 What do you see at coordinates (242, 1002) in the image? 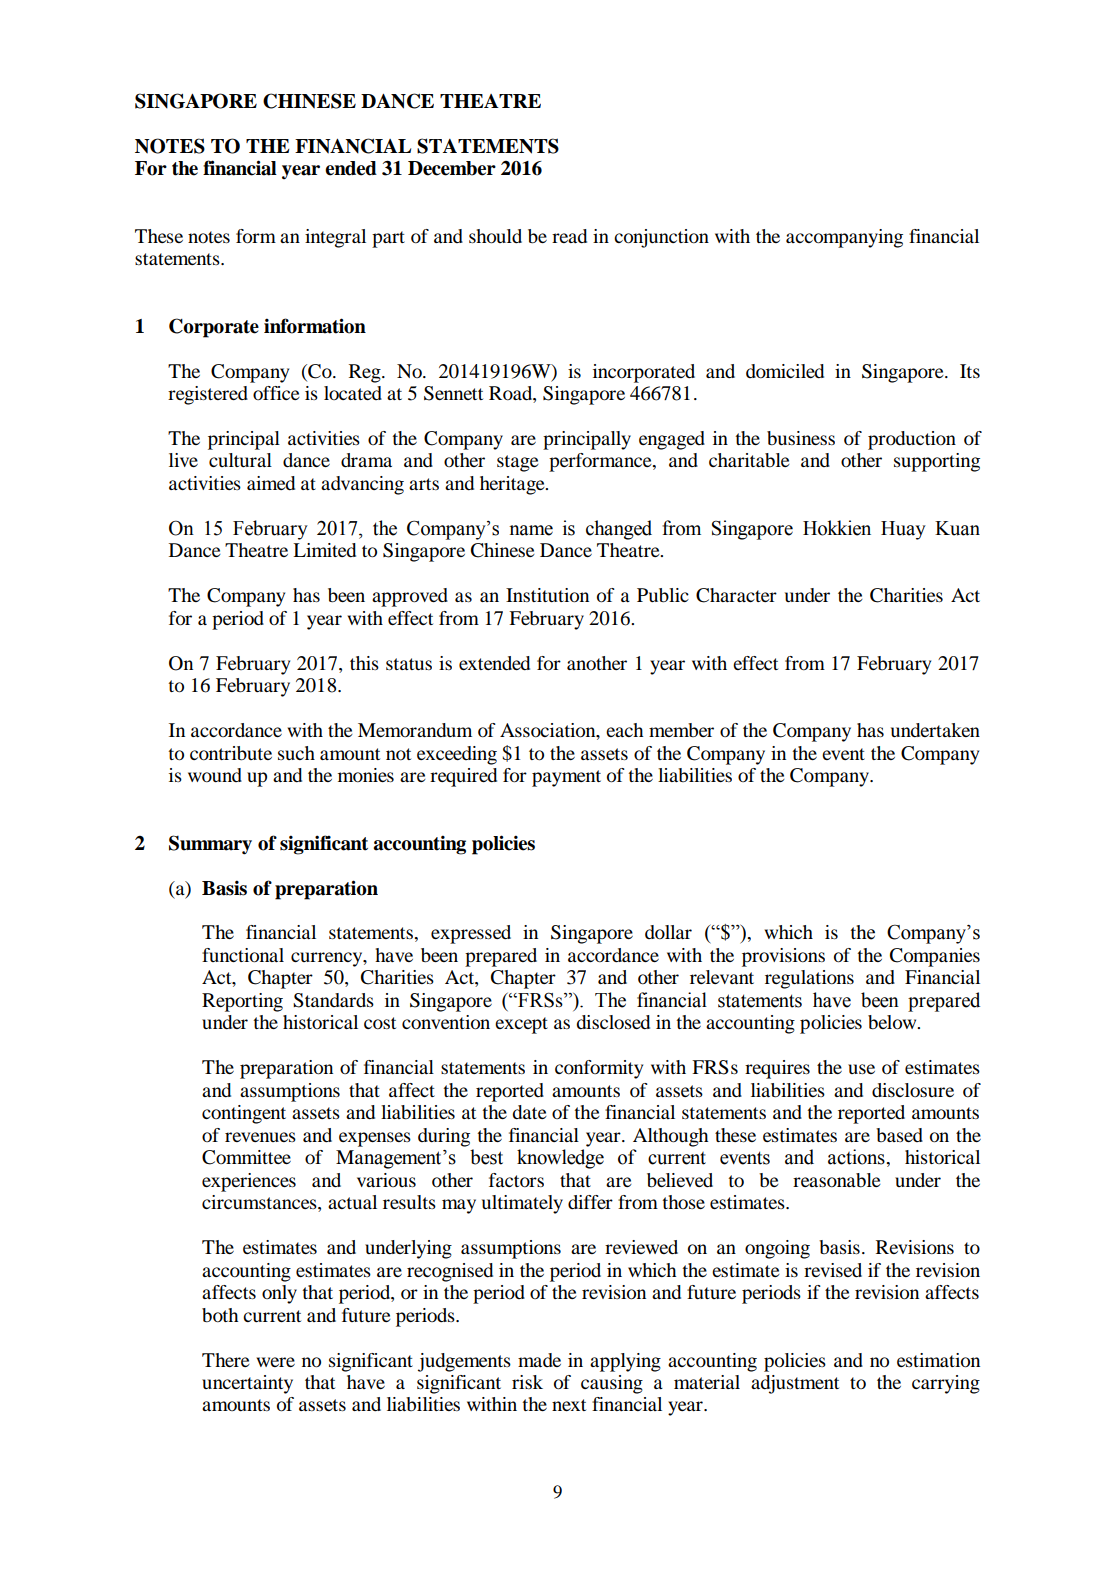
I see `Reporting` at bounding box center [242, 1002].
